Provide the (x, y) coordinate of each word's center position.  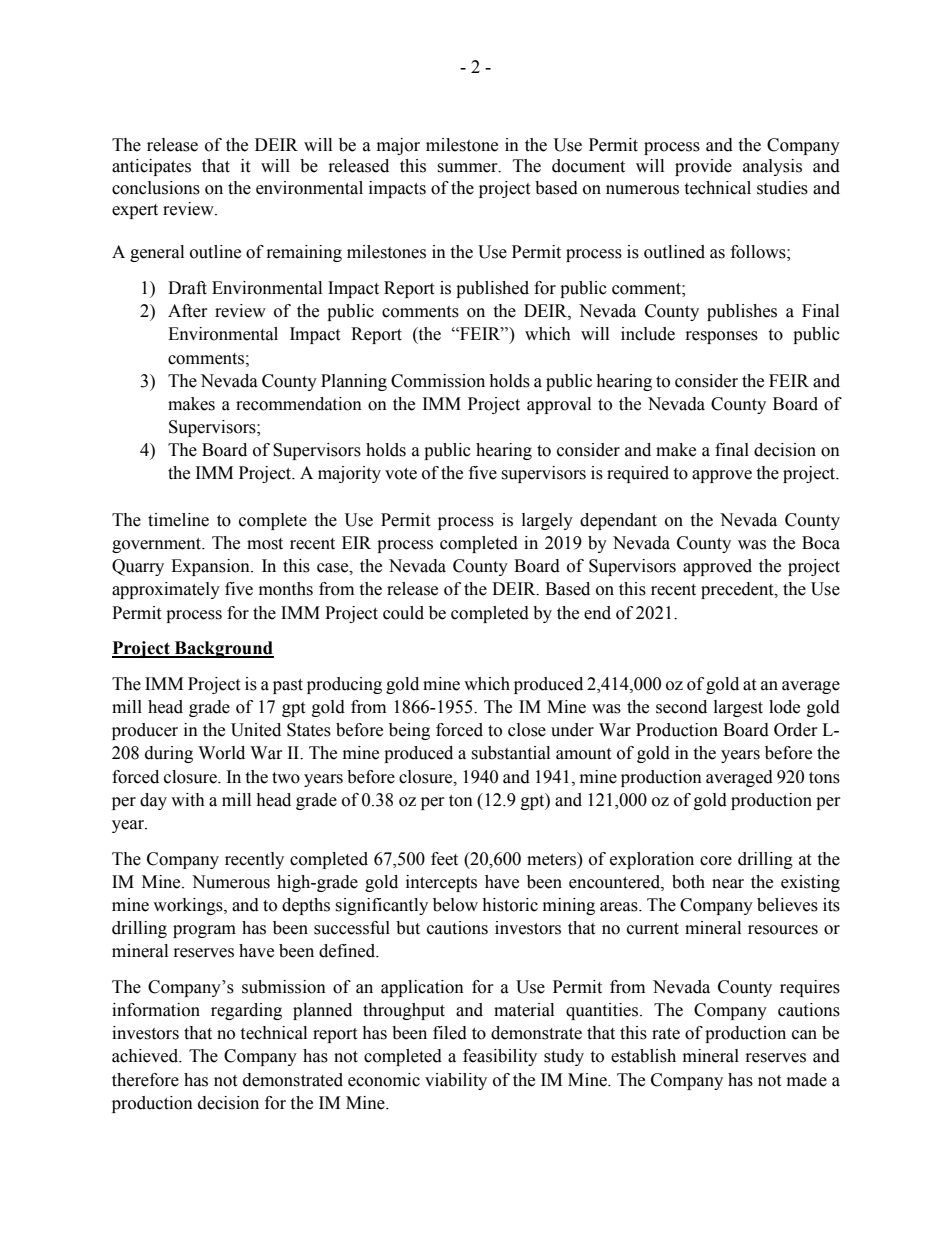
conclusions (156, 188)
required (638, 474)
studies (782, 188)
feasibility (500, 1057)
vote (401, 474)
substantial (510, 753)
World (221, 753)
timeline (178, 520)
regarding (246, 1011)
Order (796, 730)
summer (468, 168)
